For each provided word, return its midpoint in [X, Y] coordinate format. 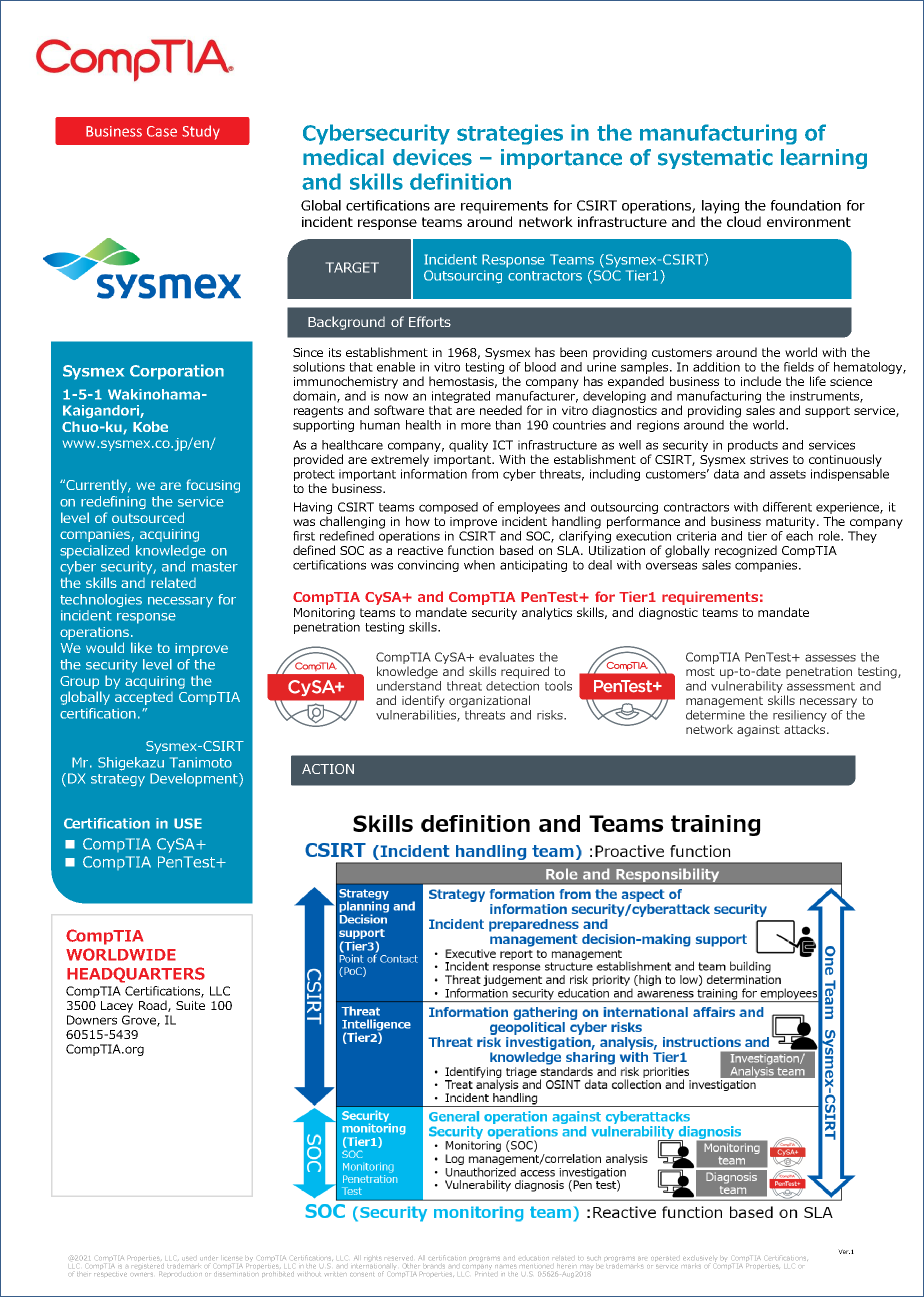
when [479, 565]
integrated [461, 397]
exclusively [699, 1259]
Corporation [177, 372]
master [215, 567]
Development [195, 780]
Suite [190, 1005]
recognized [746, 551]
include [761, 381]
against [758, 731]
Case [162, 131]
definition [460, 181]
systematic [715, 159]
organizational [489, 701]
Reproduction [180, 1274]
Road [154, 1006]
